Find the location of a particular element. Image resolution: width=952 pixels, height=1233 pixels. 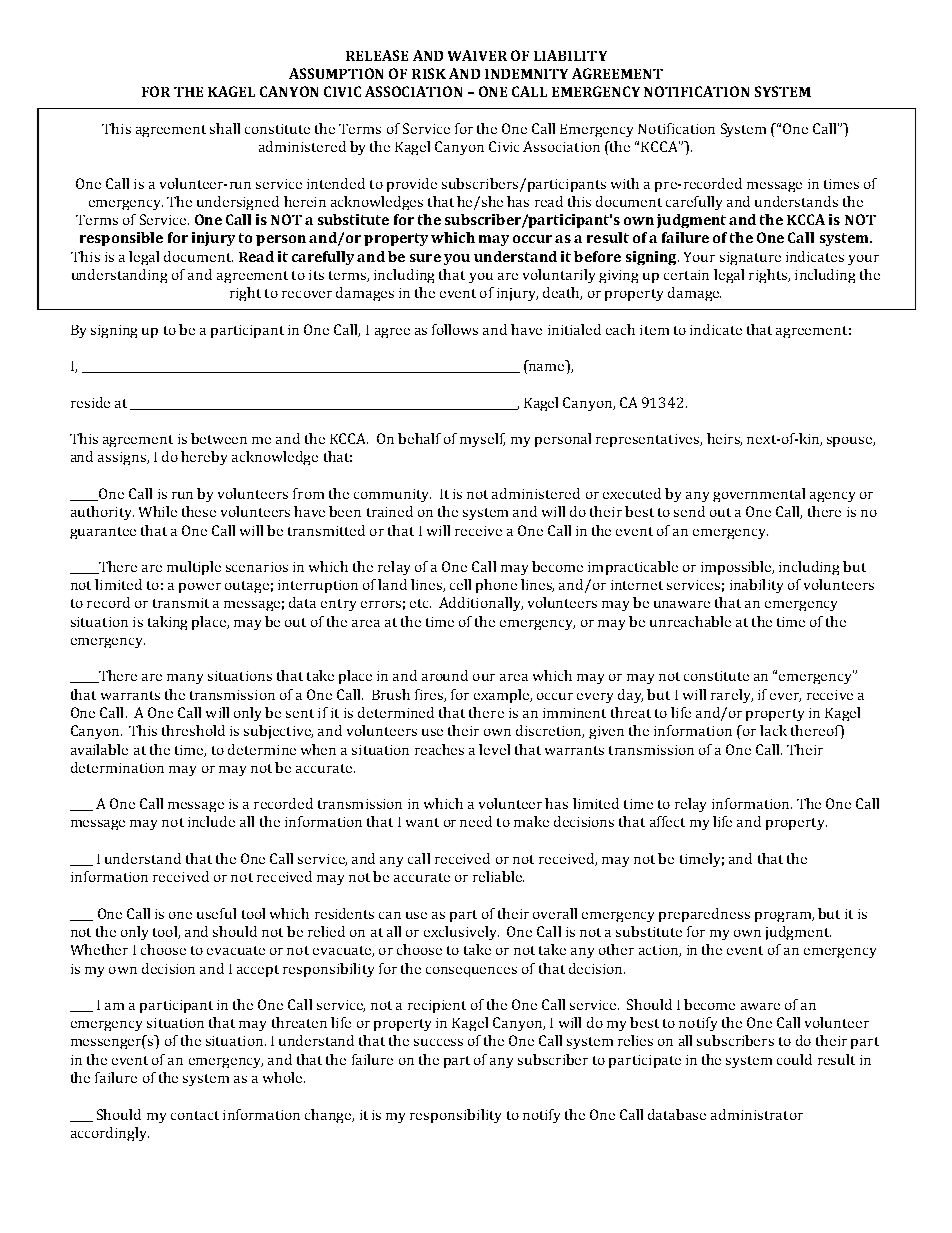

success is located at coordinates (438, 1042).
